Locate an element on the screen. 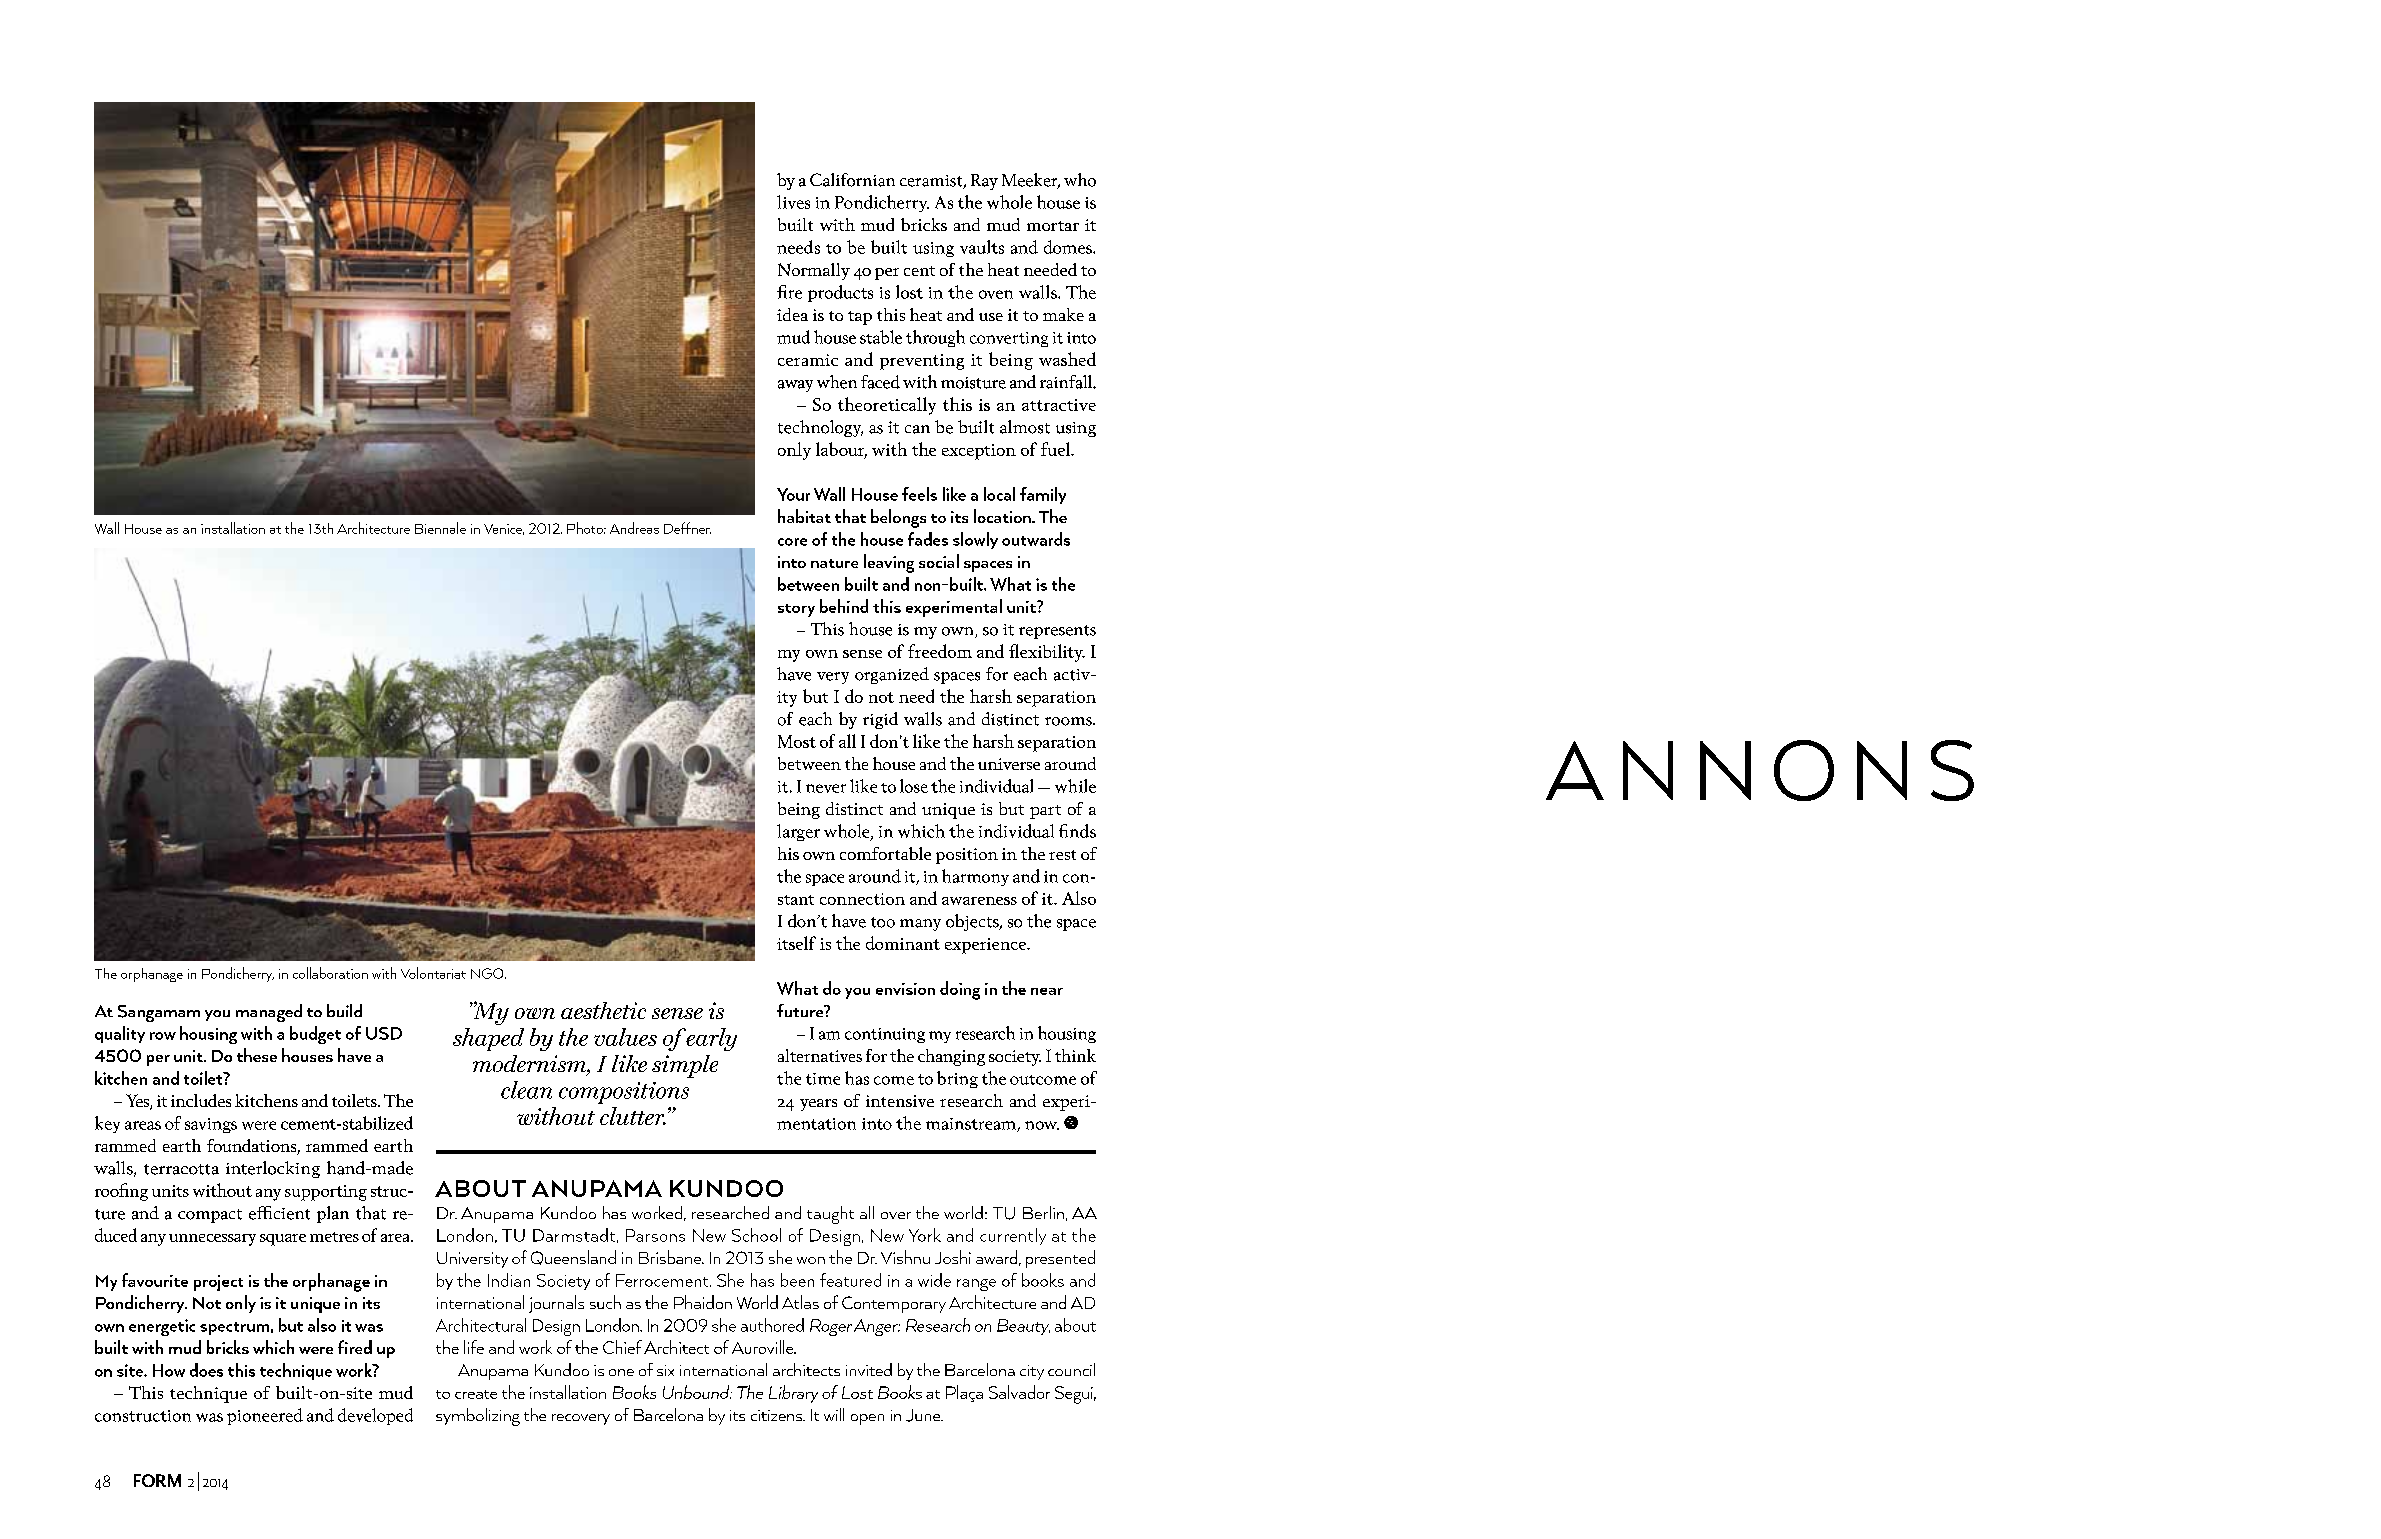  Normally is located at coordinates (814, 271).
